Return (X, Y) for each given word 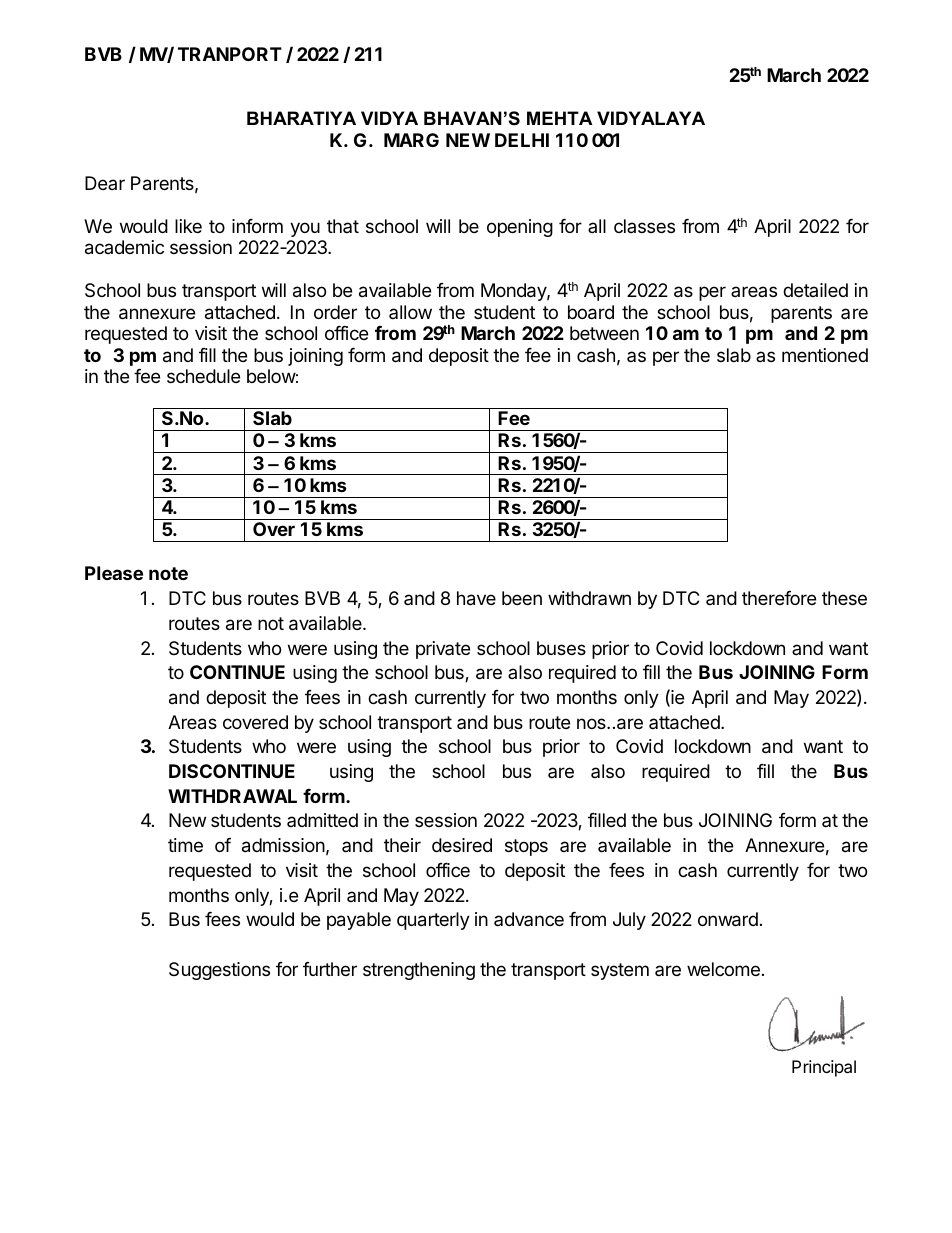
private (443, 650)
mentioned (825, 355)
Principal (824, 1068)
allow (410, 312)
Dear (105, 183)
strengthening (419, 971)
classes (644, 226)
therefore (779, 598)
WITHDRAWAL (232, 796)
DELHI (522, 140)
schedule (203, 376)
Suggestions (219, 971)
